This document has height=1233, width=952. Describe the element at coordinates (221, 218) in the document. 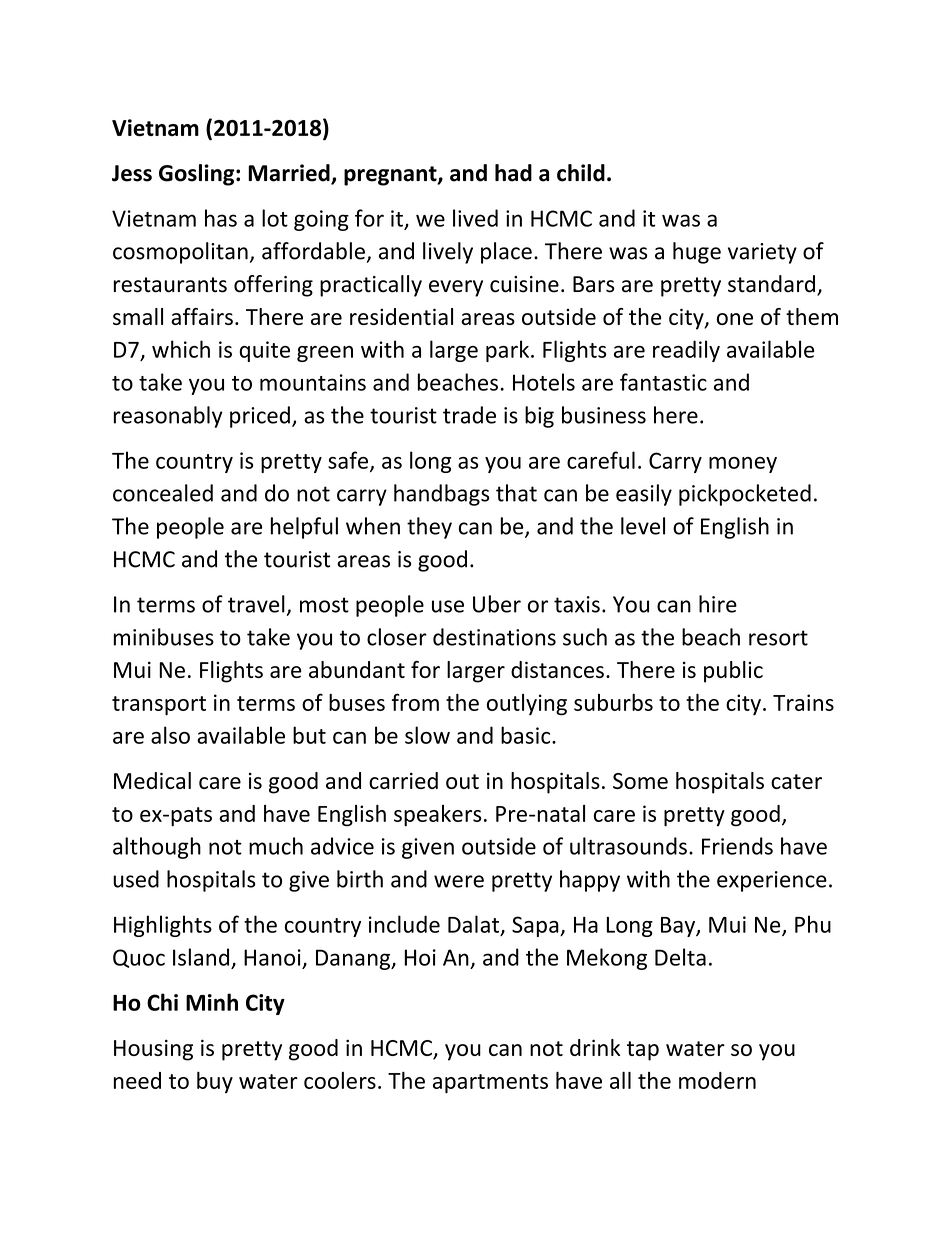

I see `has` at that location.
